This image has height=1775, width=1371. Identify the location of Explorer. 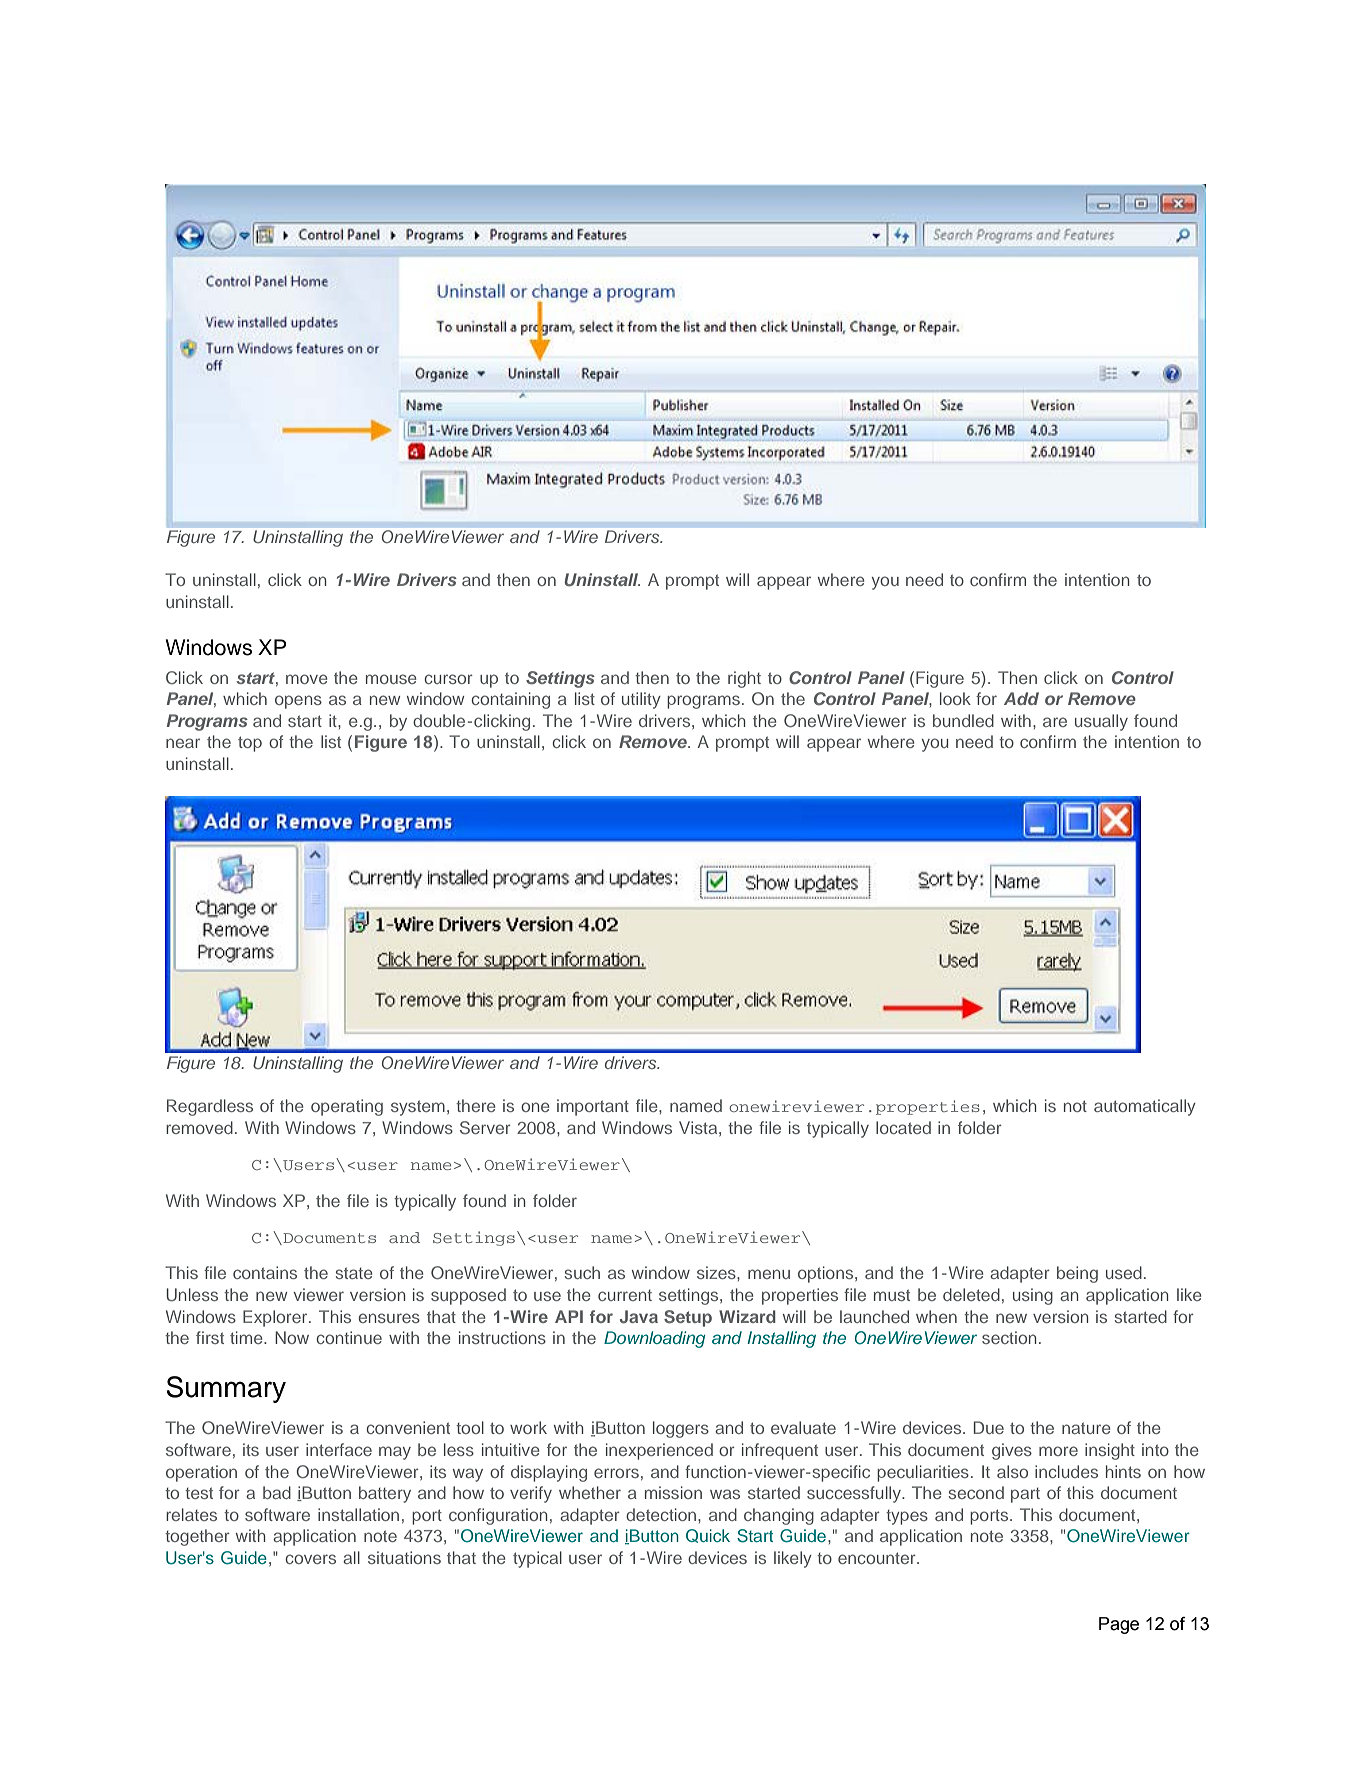
(276, 1318).
